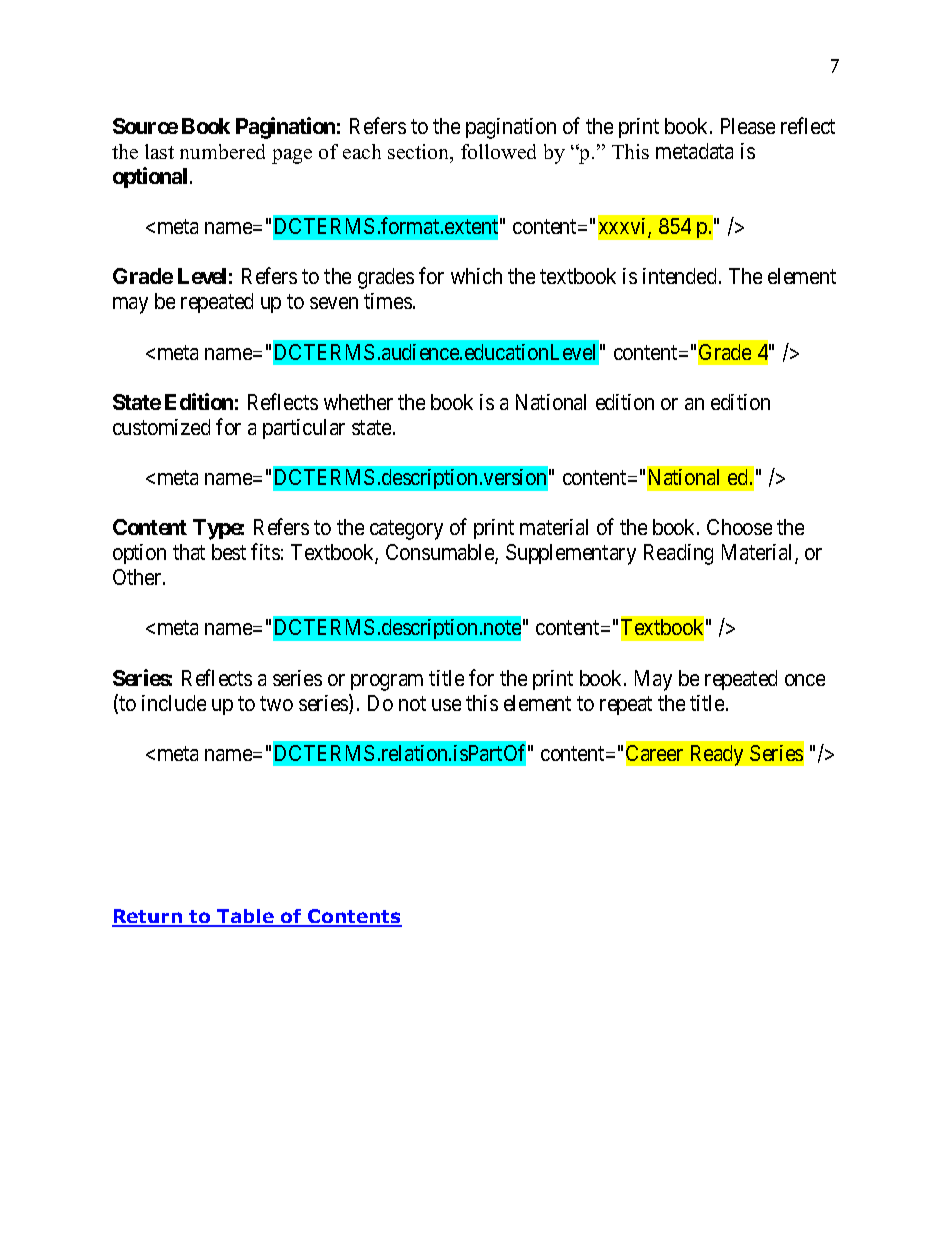 The height and width of the screenshot is (1233, 952). Describe the element at coordinates (446, 705) in the screenshot. I see `use` at that location.
